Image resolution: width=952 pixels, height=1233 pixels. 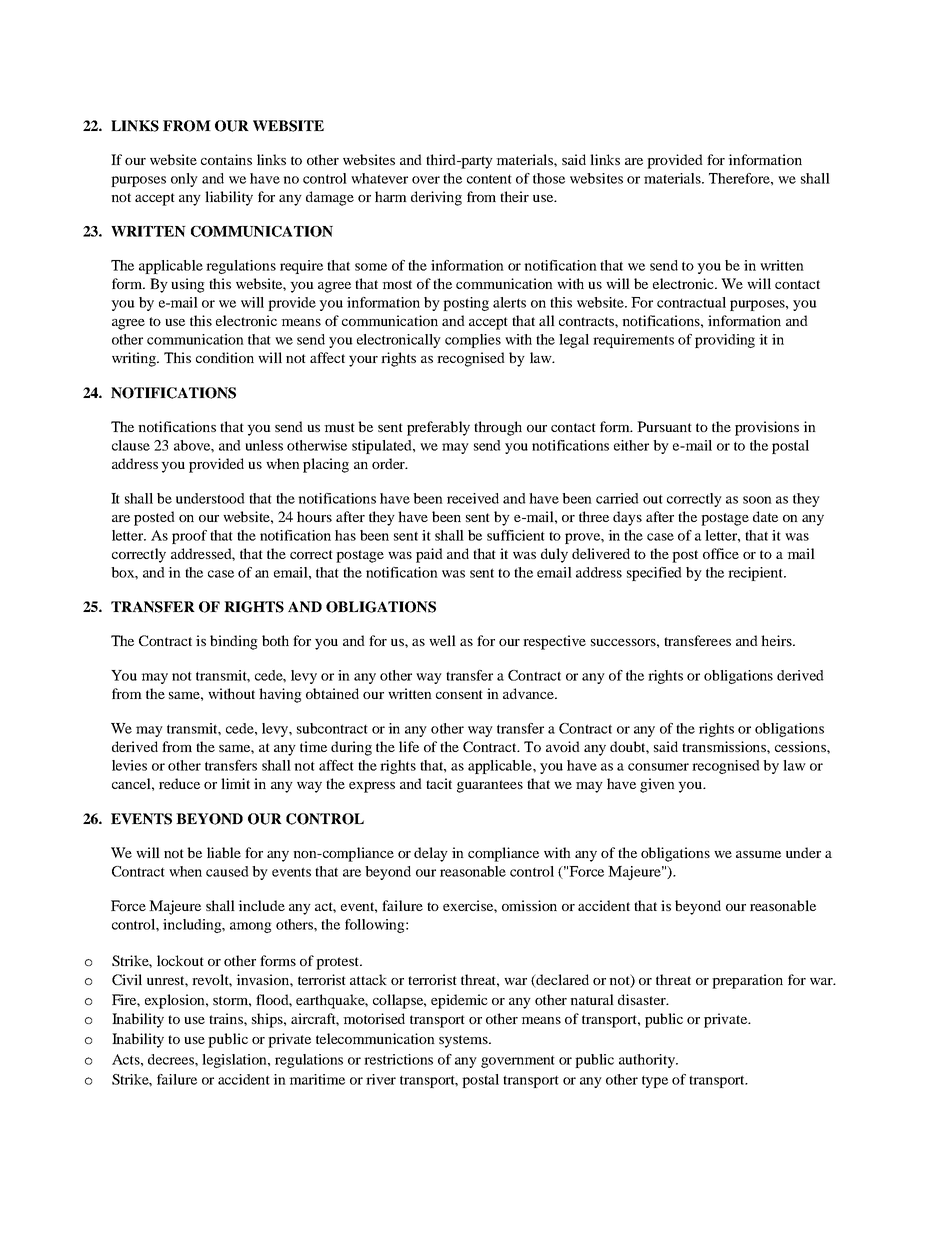 What do you see at coordinates (264, 445) in the image?
I see `unless` at bounding box center [264, 445].
